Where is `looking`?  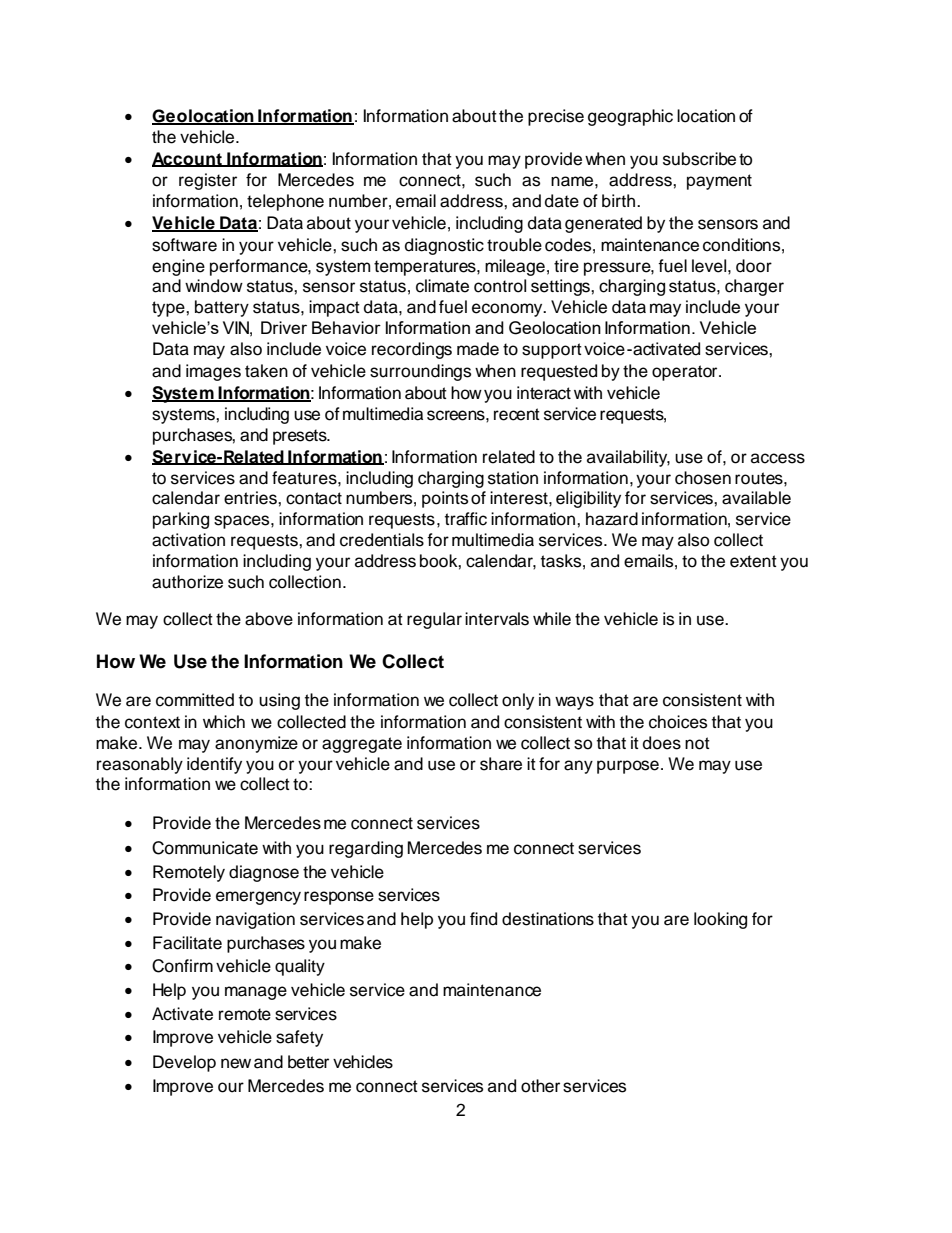 looking is located at coordinates (720, 920).
